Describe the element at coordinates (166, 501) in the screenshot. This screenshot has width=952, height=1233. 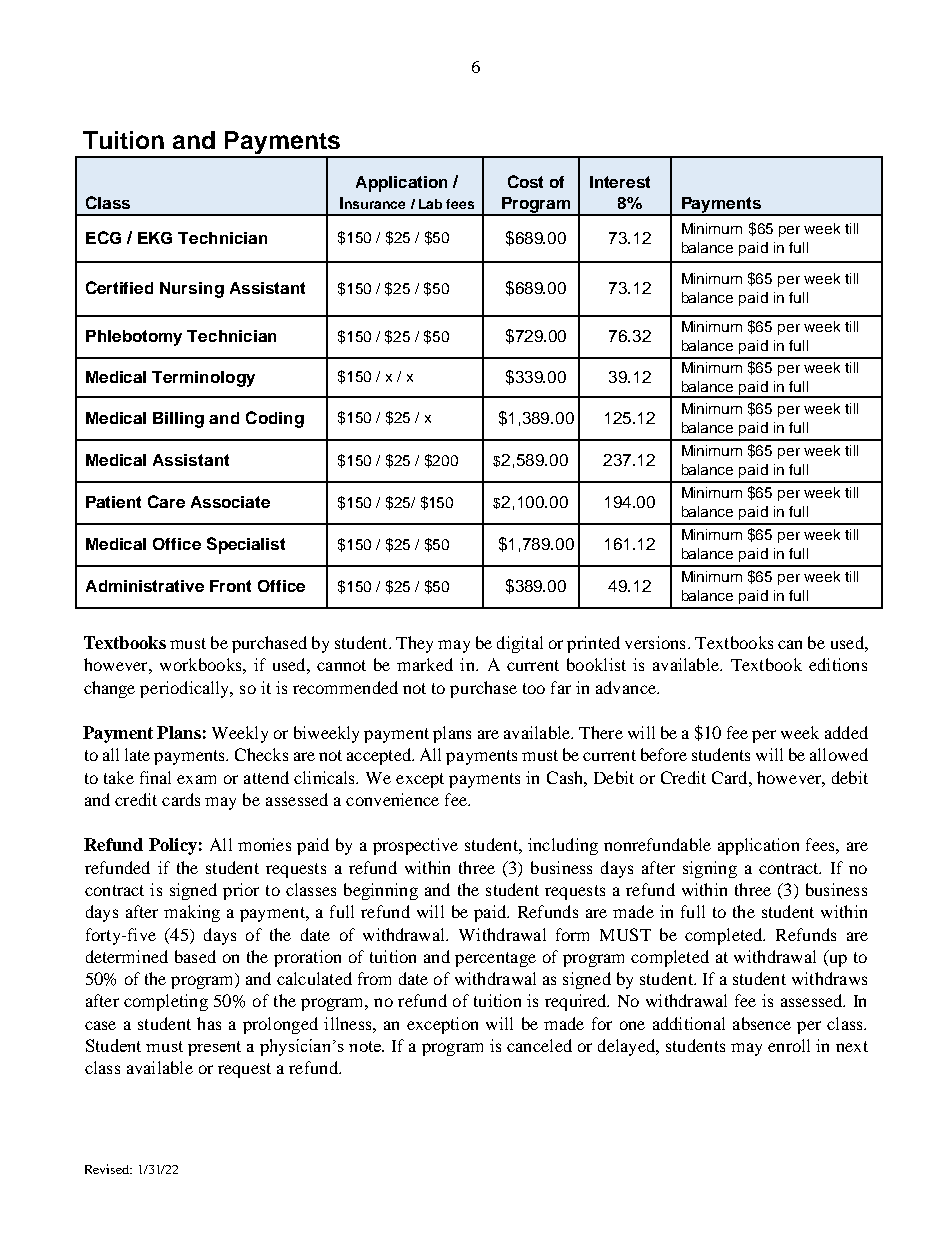
I see `Care` at that location.
